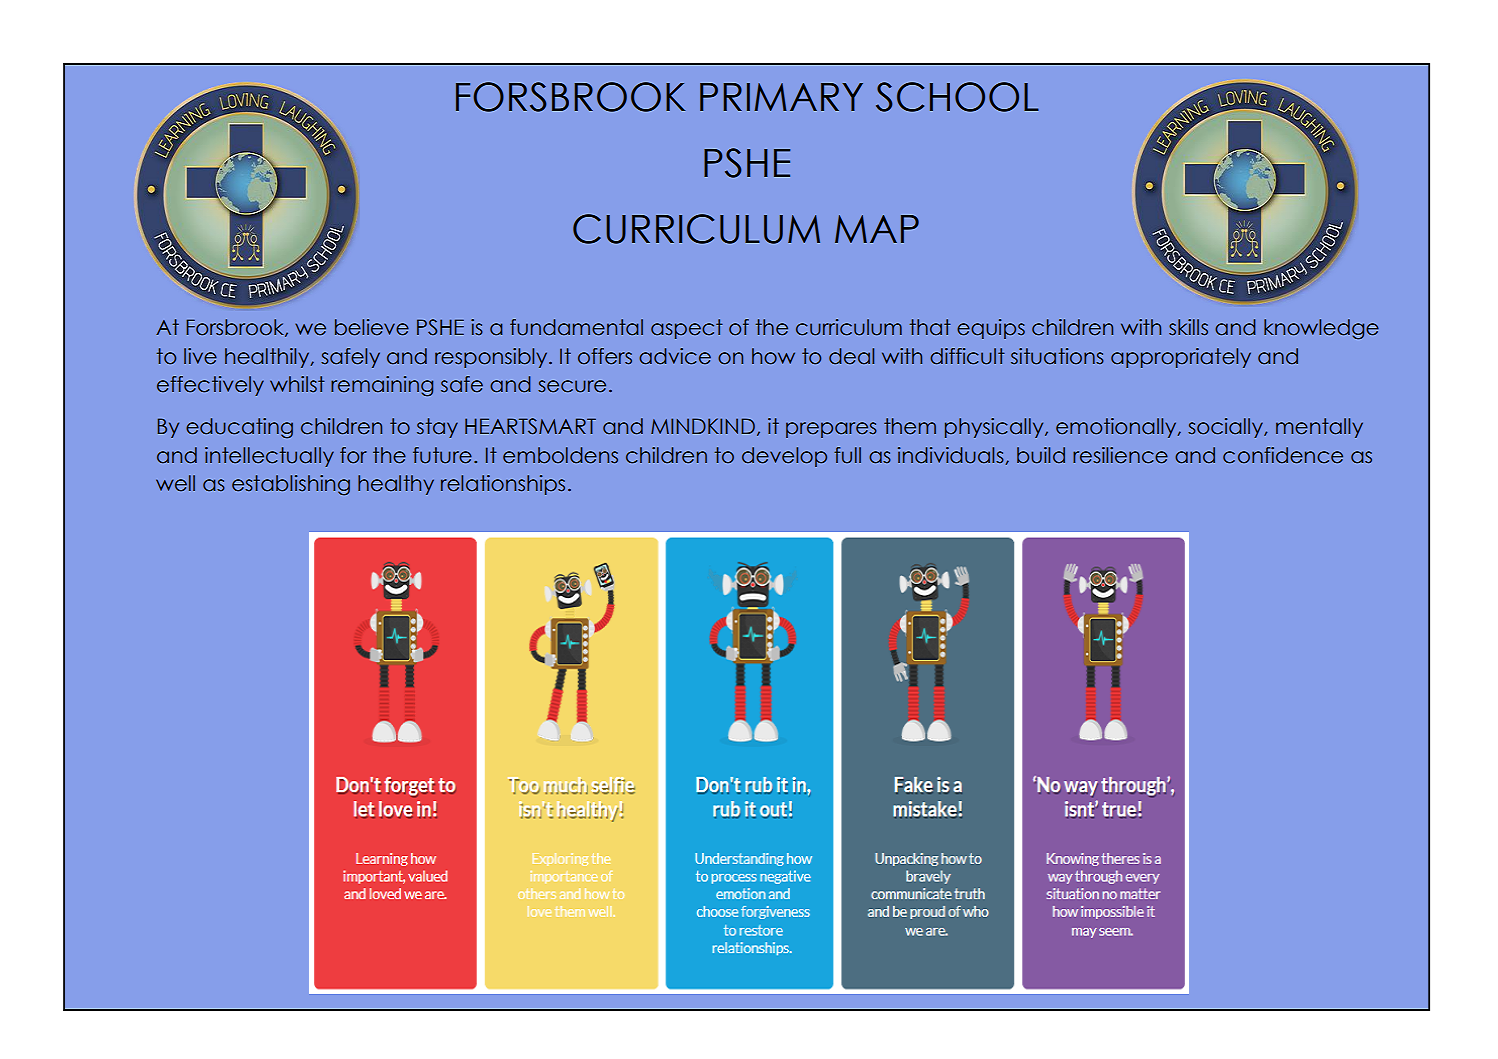  What do you see at coordinates (1120, 455) in the document?
I see `resilience` at bounding box center [1120, 455].
